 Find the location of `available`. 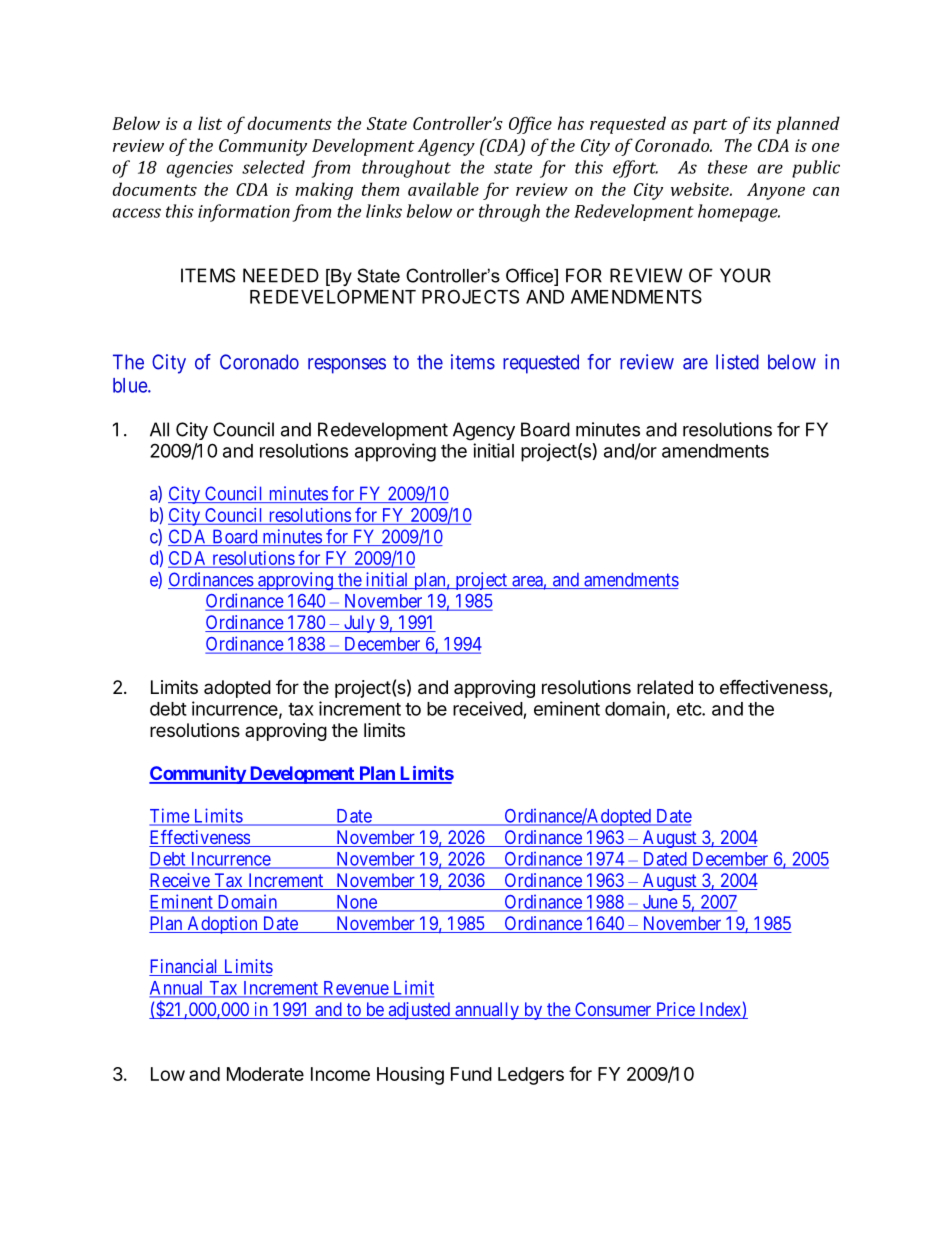

available is located at coordinates (443, 189).
